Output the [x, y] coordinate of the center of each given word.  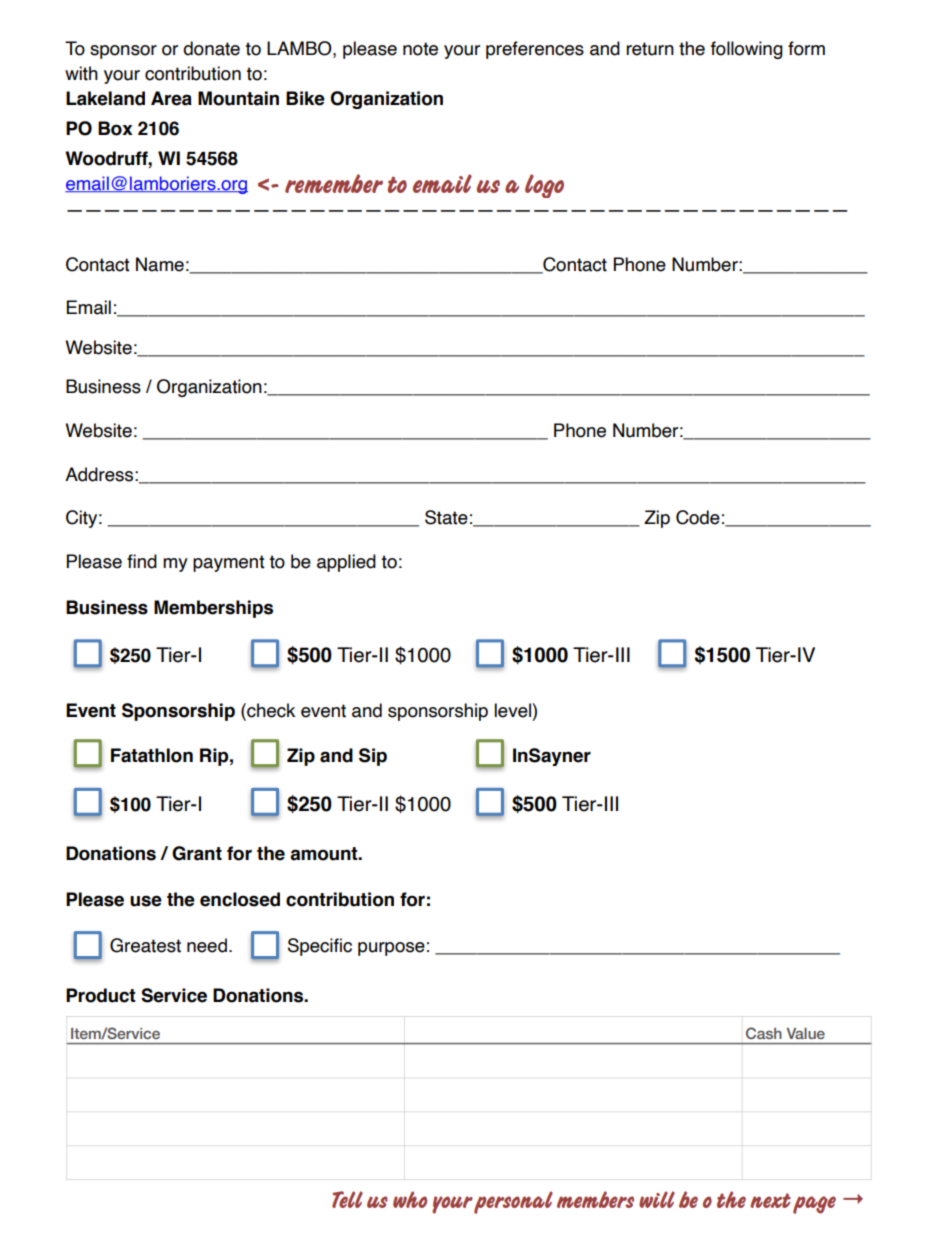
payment [229, 563]
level [513, 710]
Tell [347, 1199]
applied [346, 563]
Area [171, 98]
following [747, 50]
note [420, 49]
